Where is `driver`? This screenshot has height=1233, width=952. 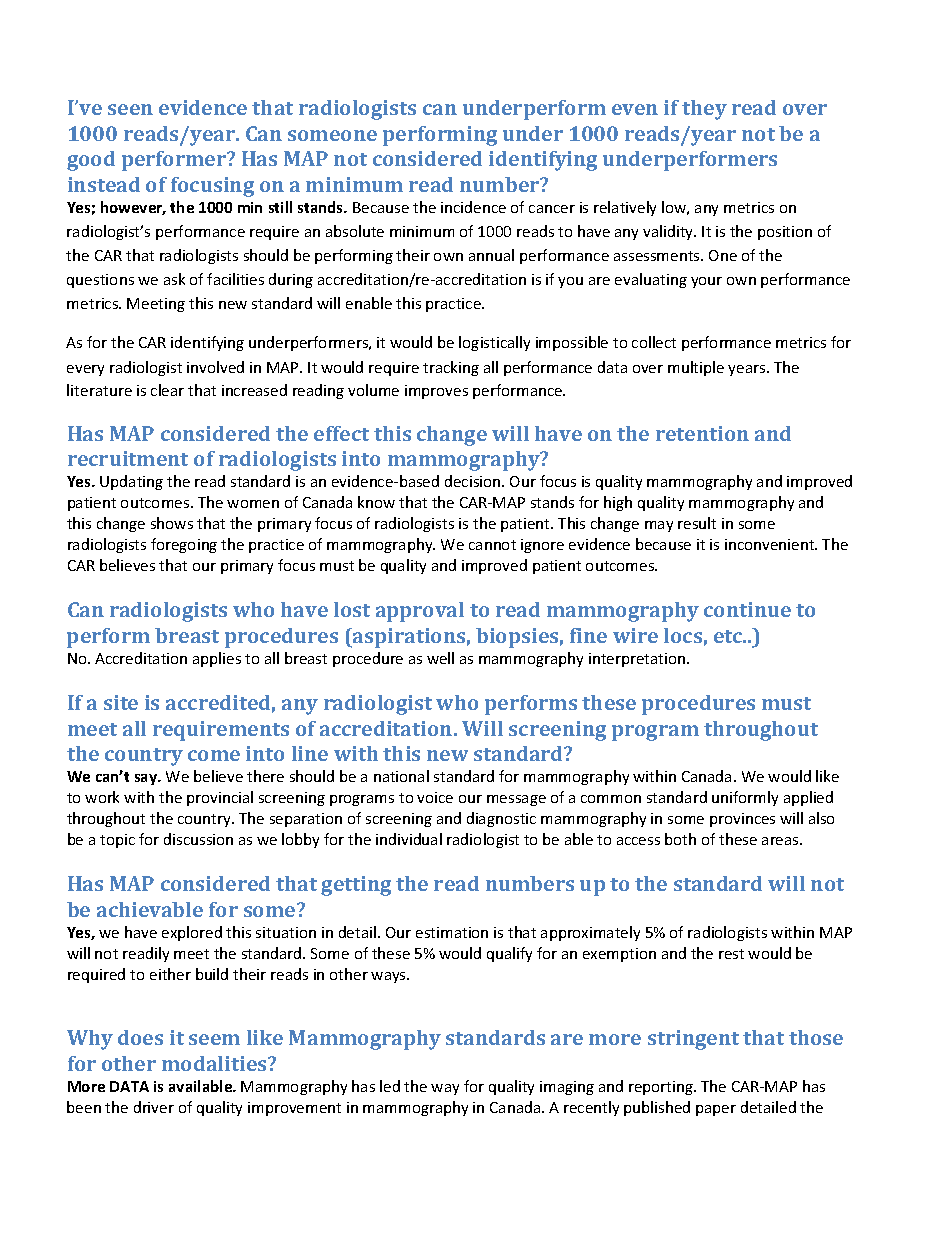 driver is located at coordinates (154, 1107).
